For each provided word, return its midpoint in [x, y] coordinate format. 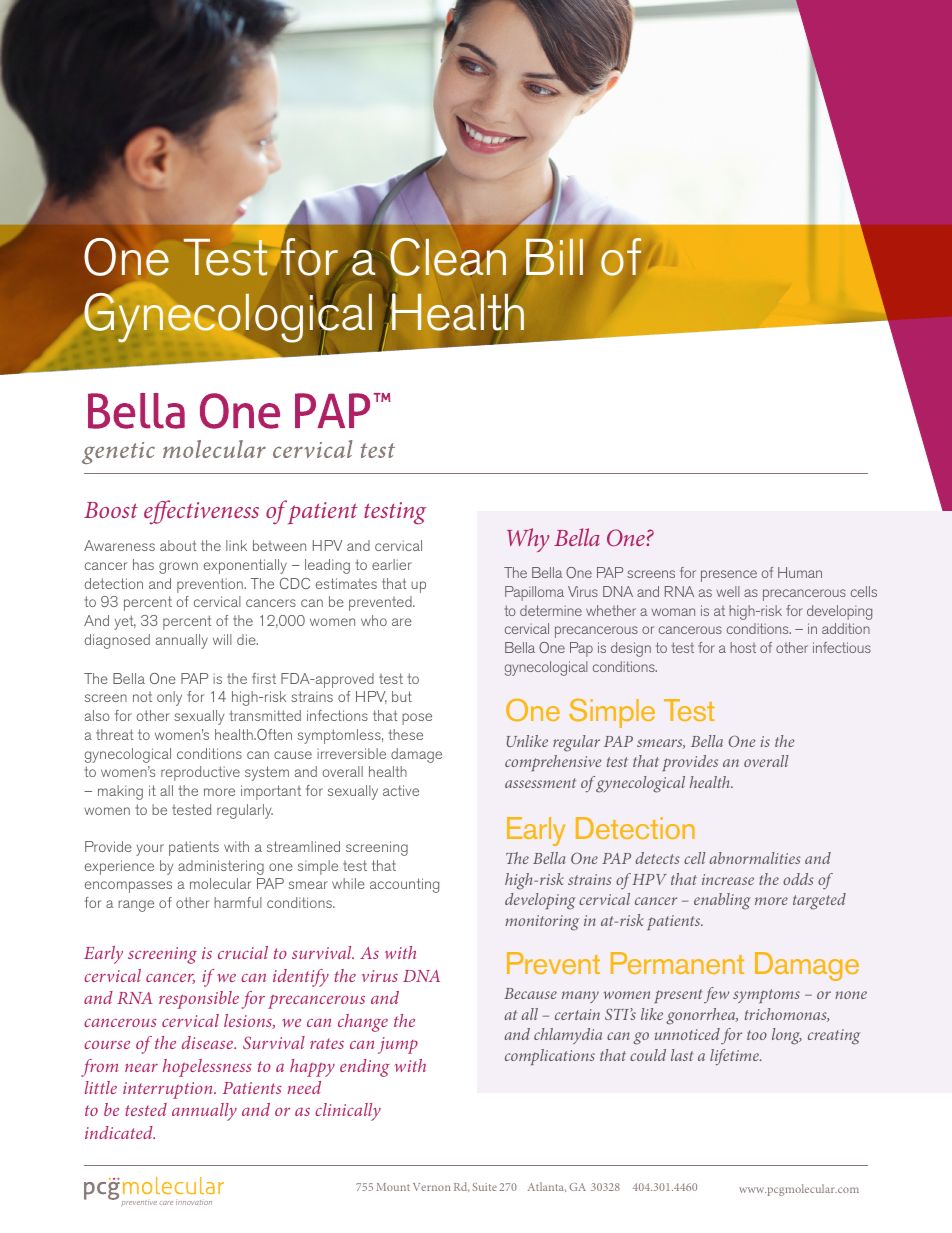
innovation [194, 1202]
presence [729, 576]
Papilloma [534, 593]
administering [221, 867]
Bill [554, 257]
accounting [404, 885]
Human [800, 572]
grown [178, 568]
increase [728, 879]
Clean [447, 258]
